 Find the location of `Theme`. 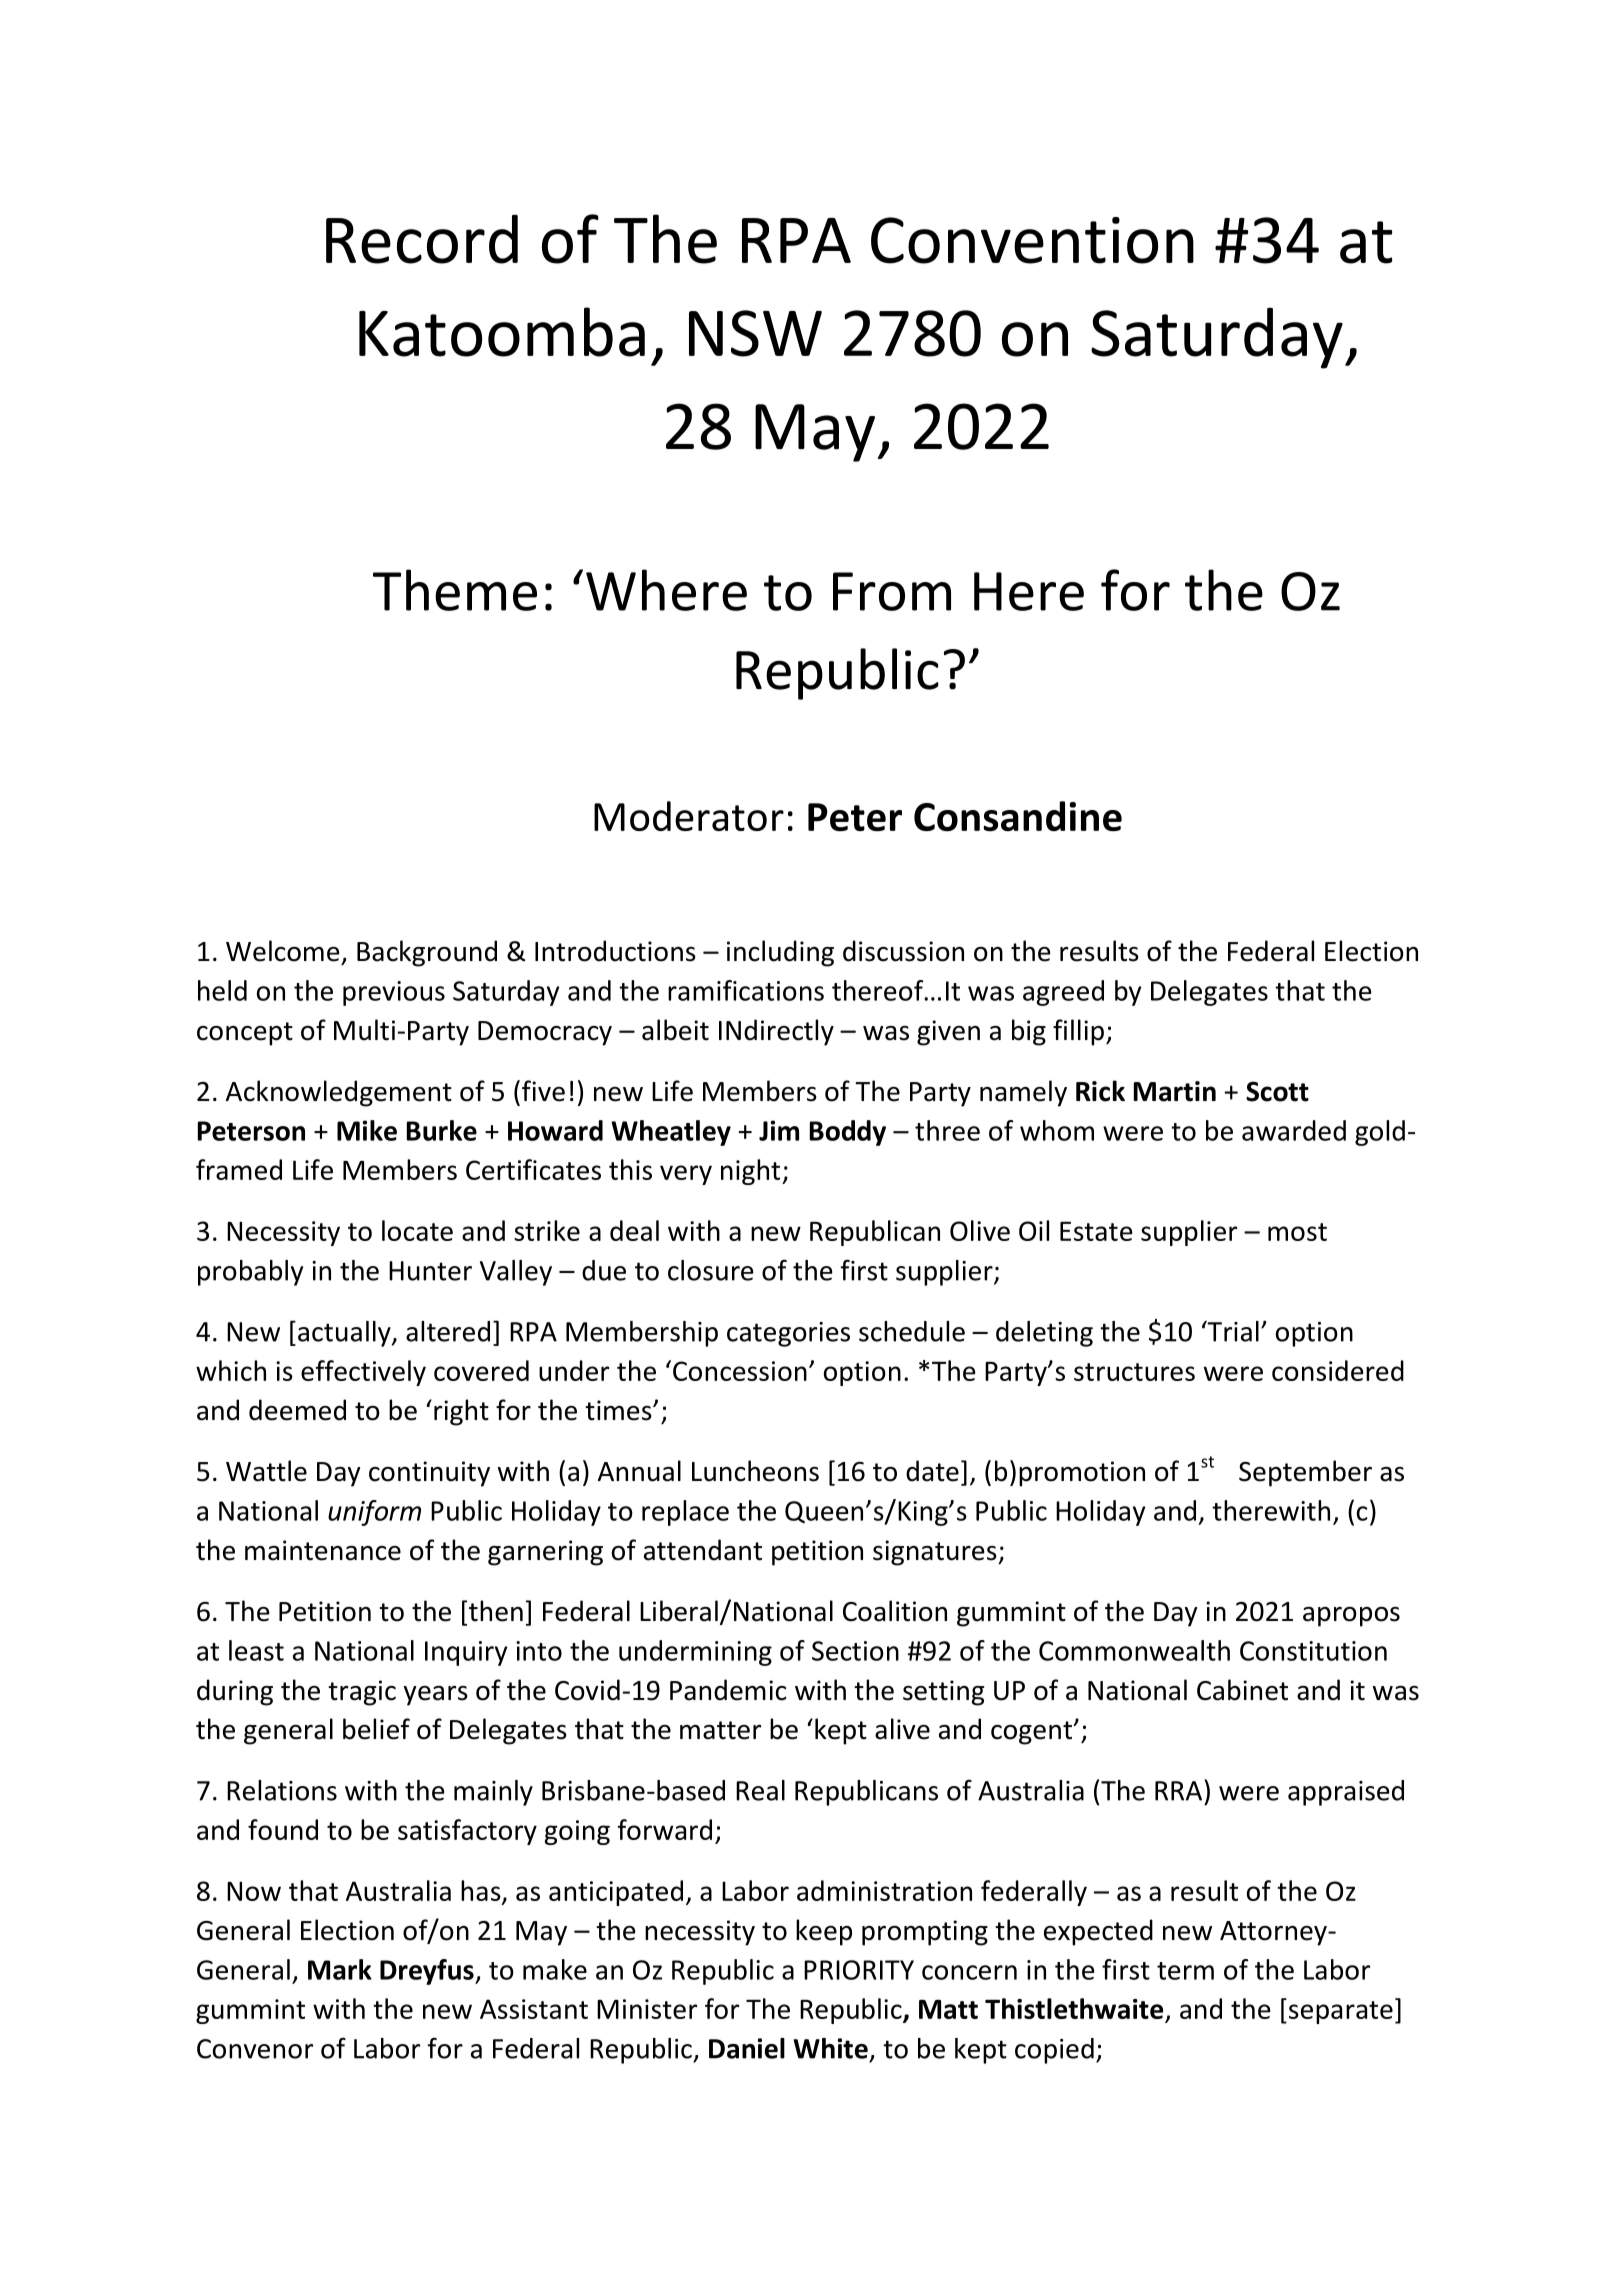

Theme is located at coordinates (455, 590).
